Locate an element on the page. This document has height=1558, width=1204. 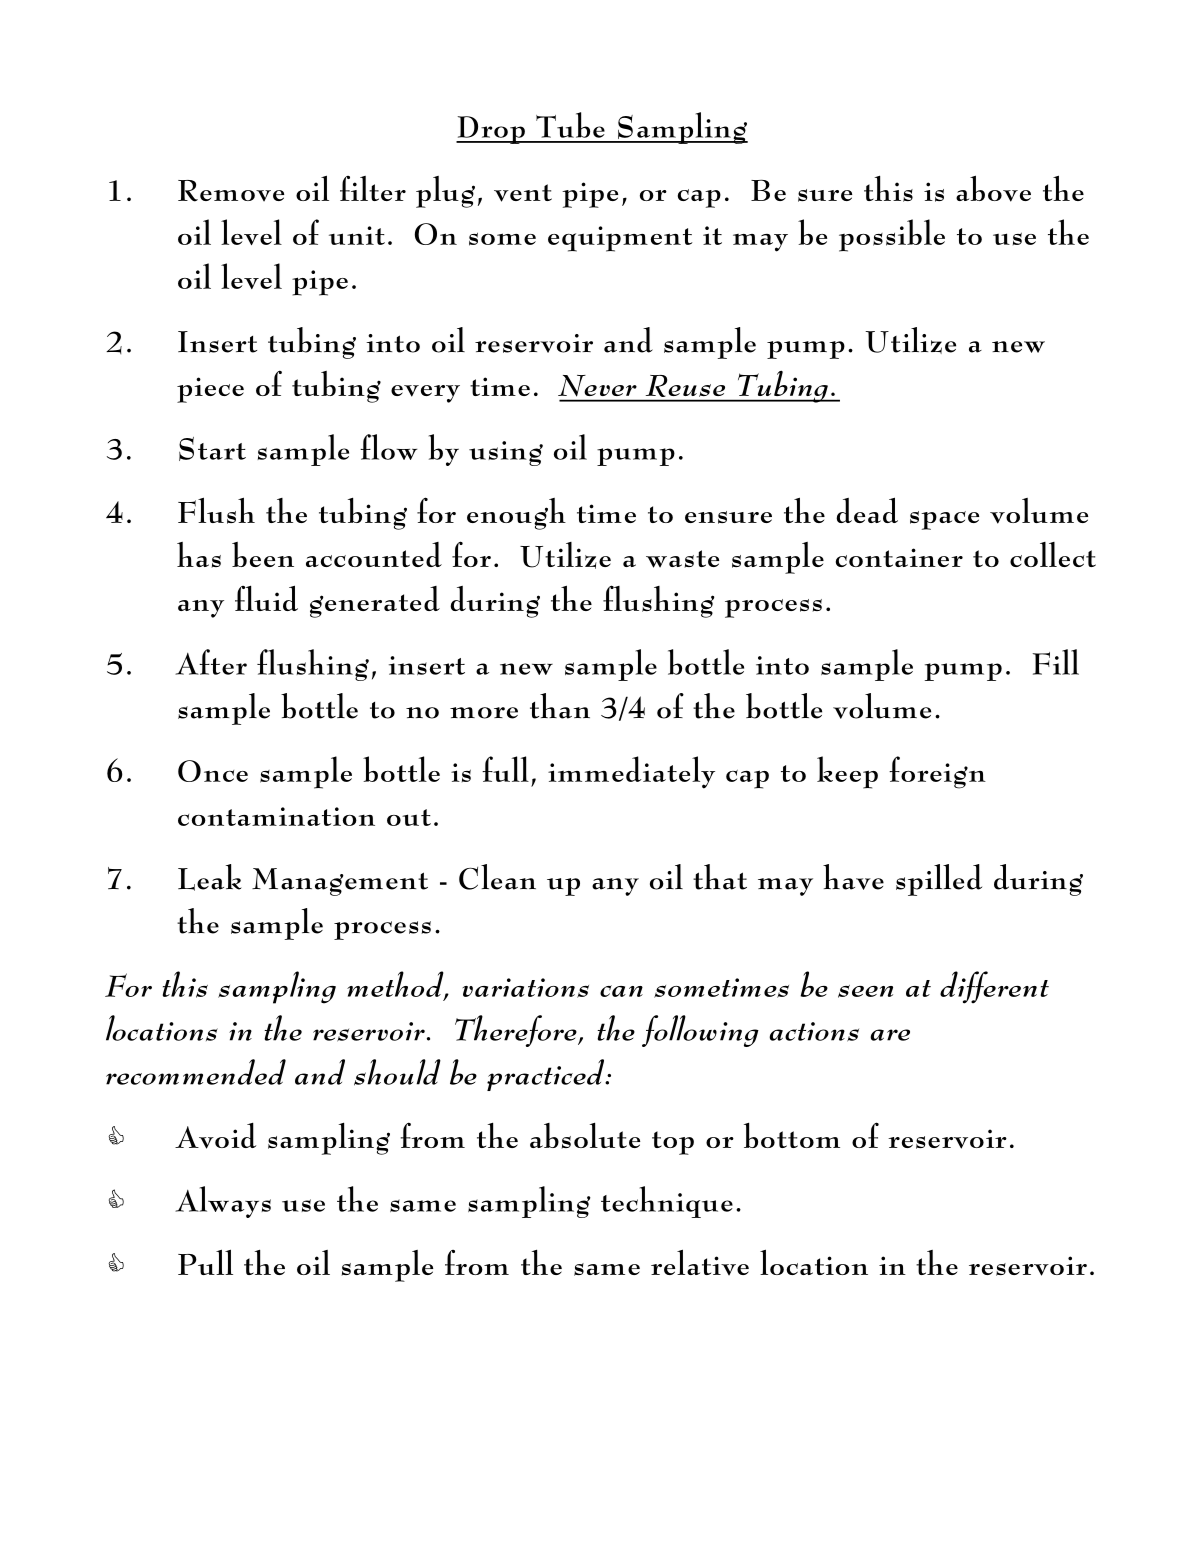
than is located at coordinates (560, 706).
